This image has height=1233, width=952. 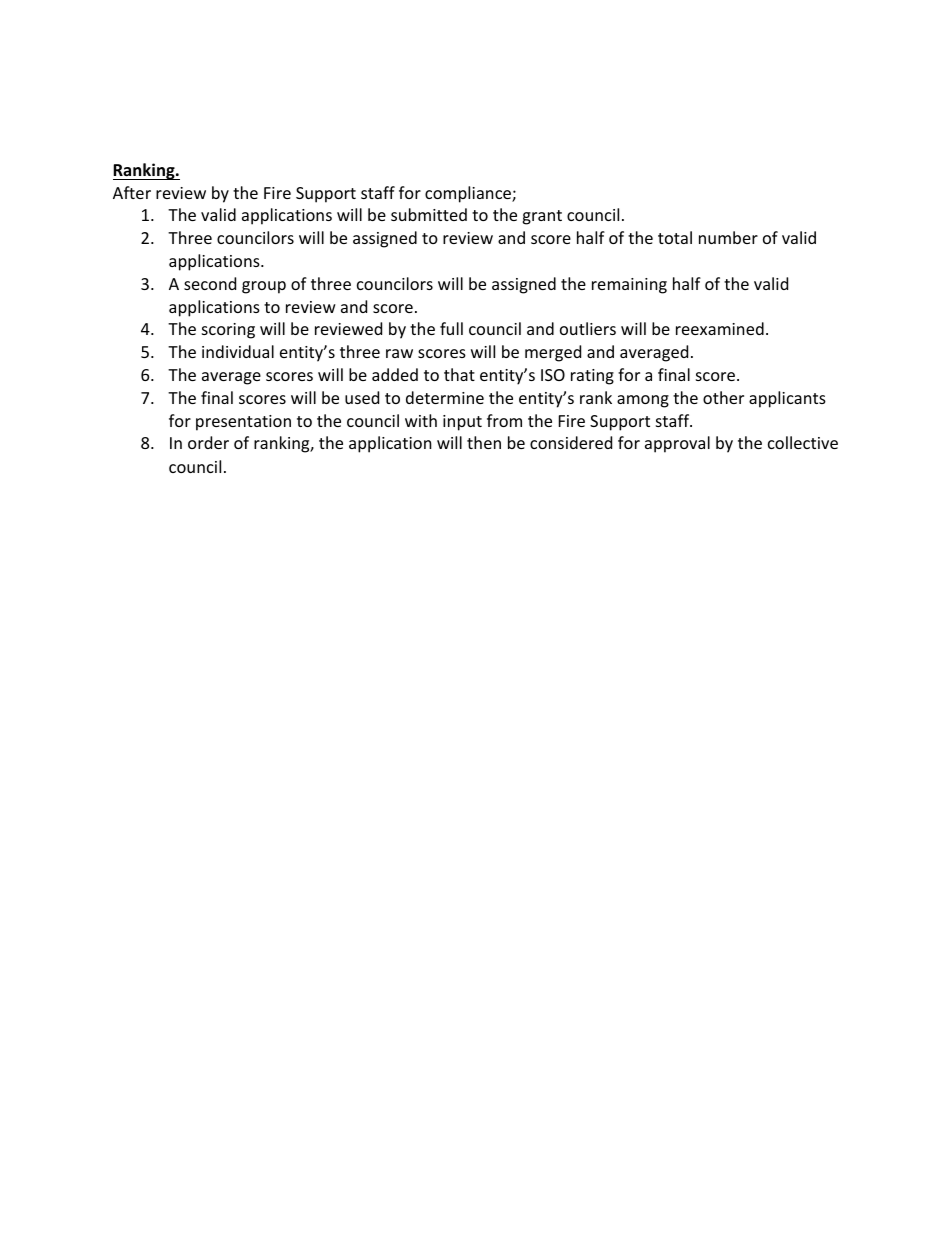 What do you see at coordinates (208, 442) in the image?
I see `order` at bounding box center [208, 442].
